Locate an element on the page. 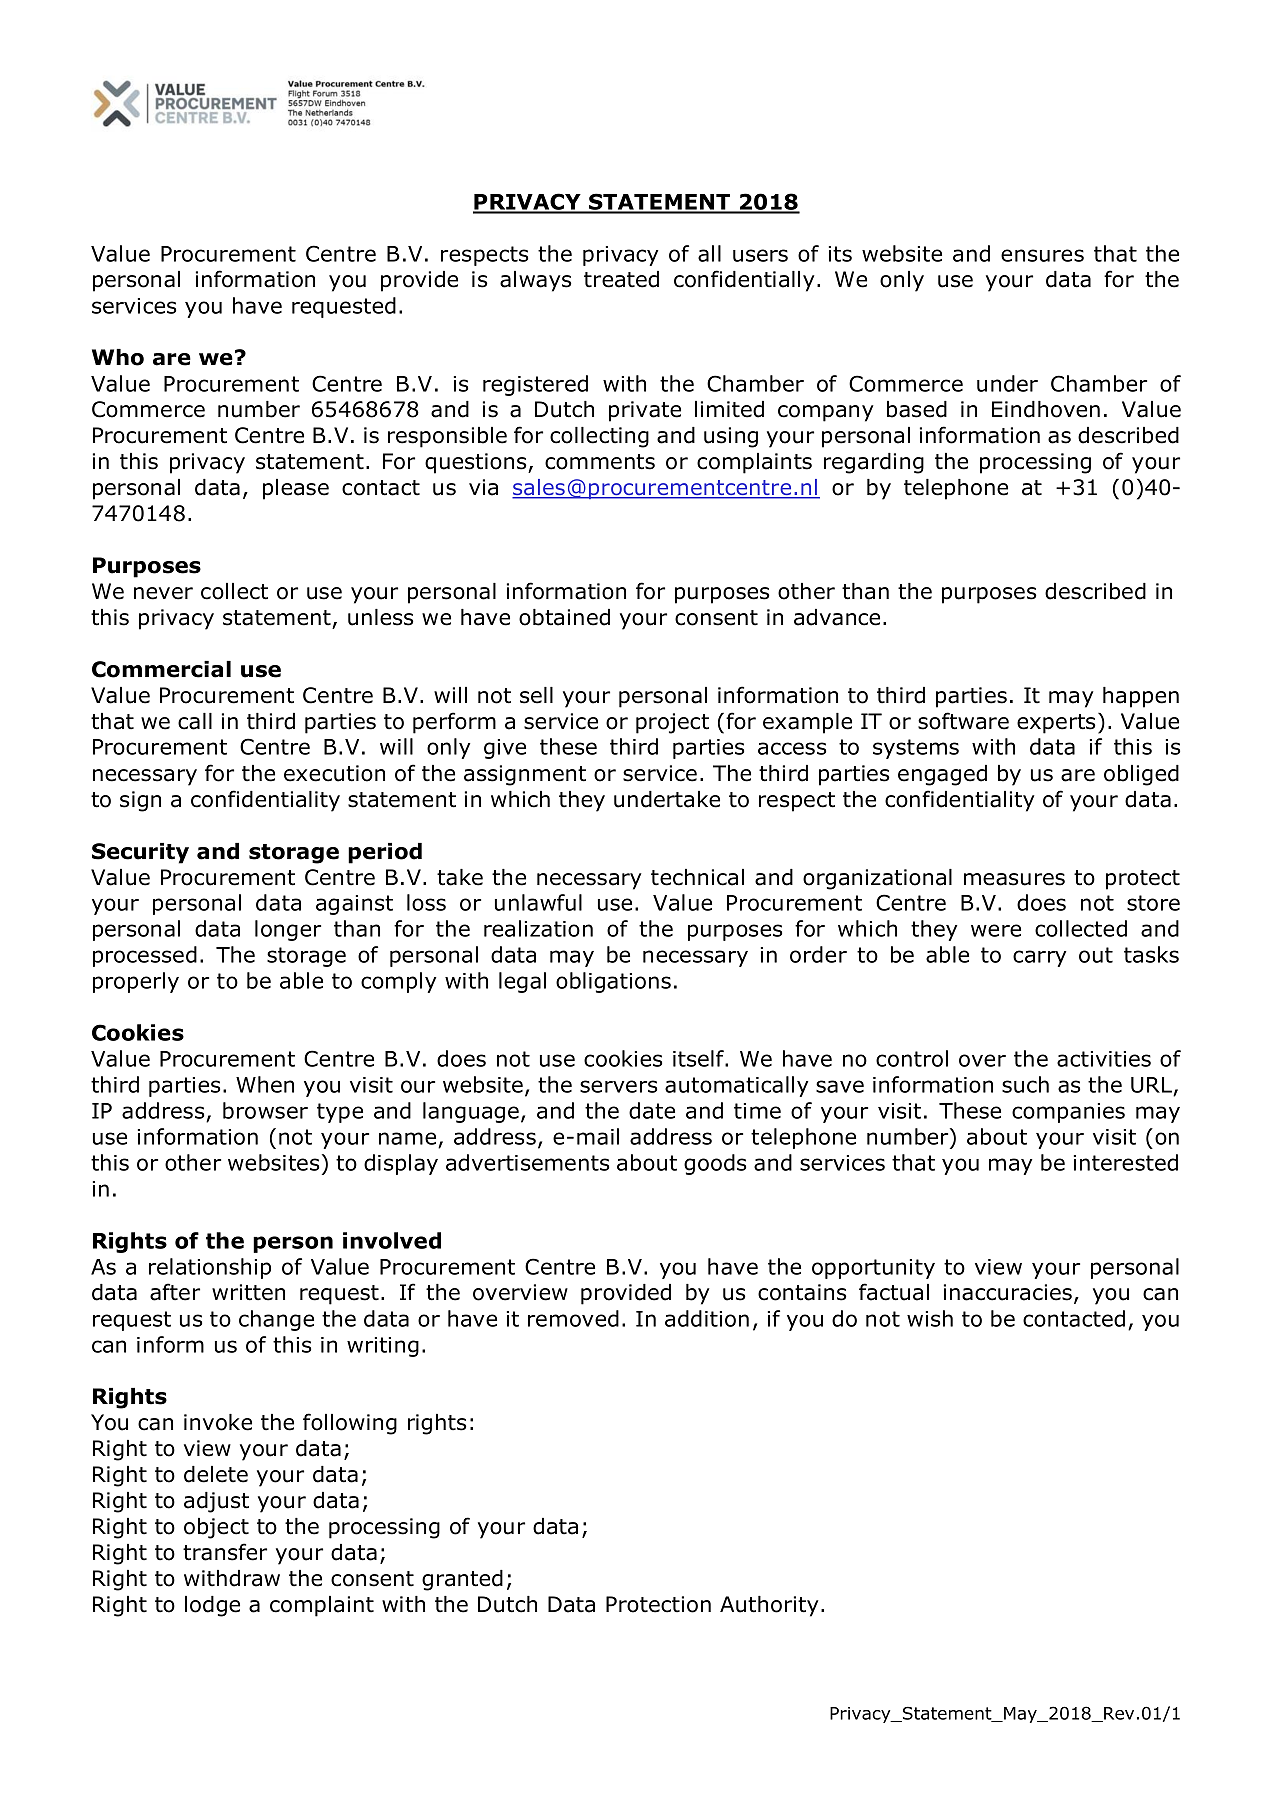 The height and width of the image is (1799, 1272). ensures is located at coordinates (1042, 255).
